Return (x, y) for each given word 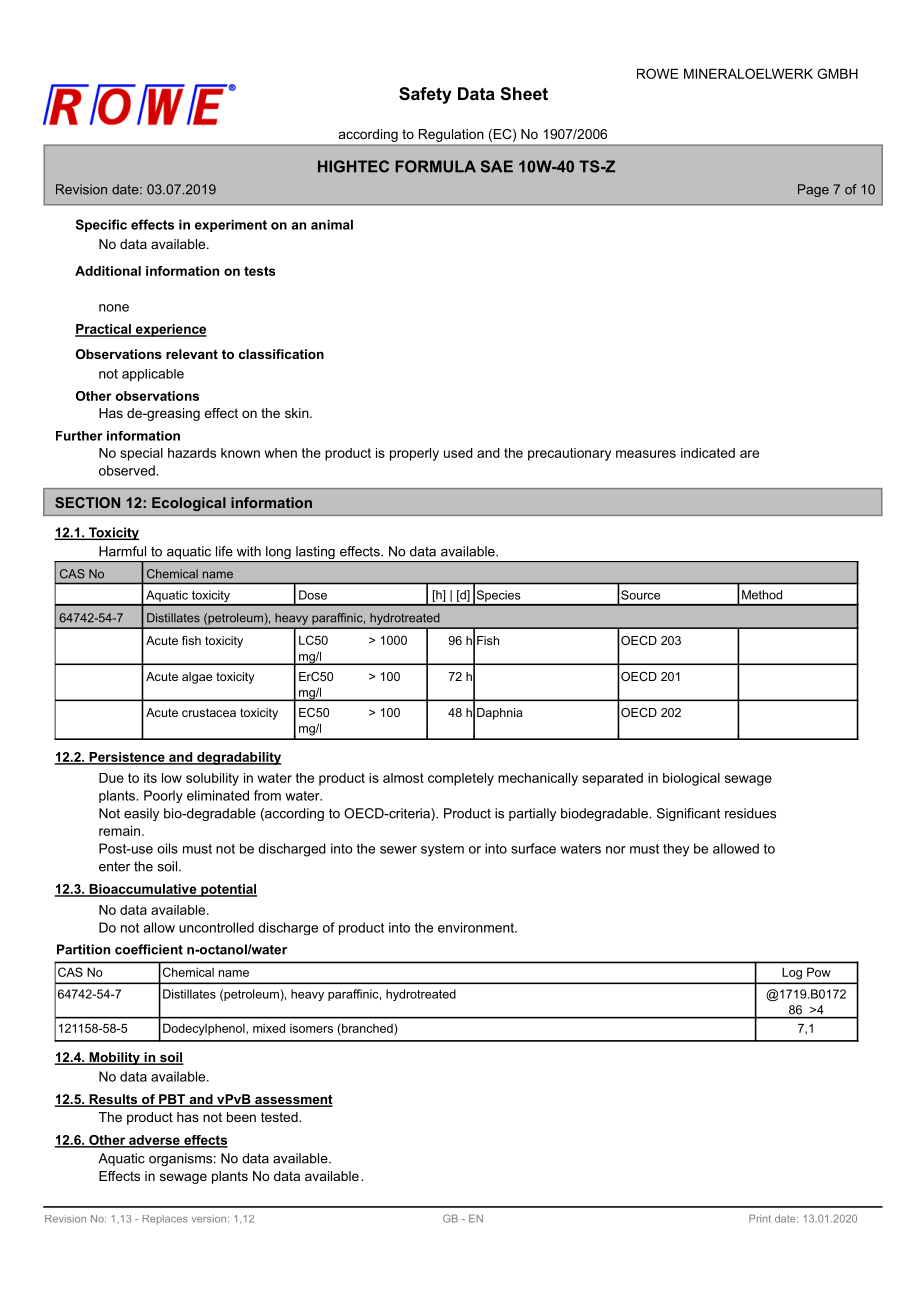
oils (167, 848)
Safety (425, 95)
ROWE (658, 73)
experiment (231, 225)
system (442, 850)
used (458, 453)
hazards (192, 453)
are (749, 454)
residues (750, 813)
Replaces (165, 1220)
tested (280, 1117)
